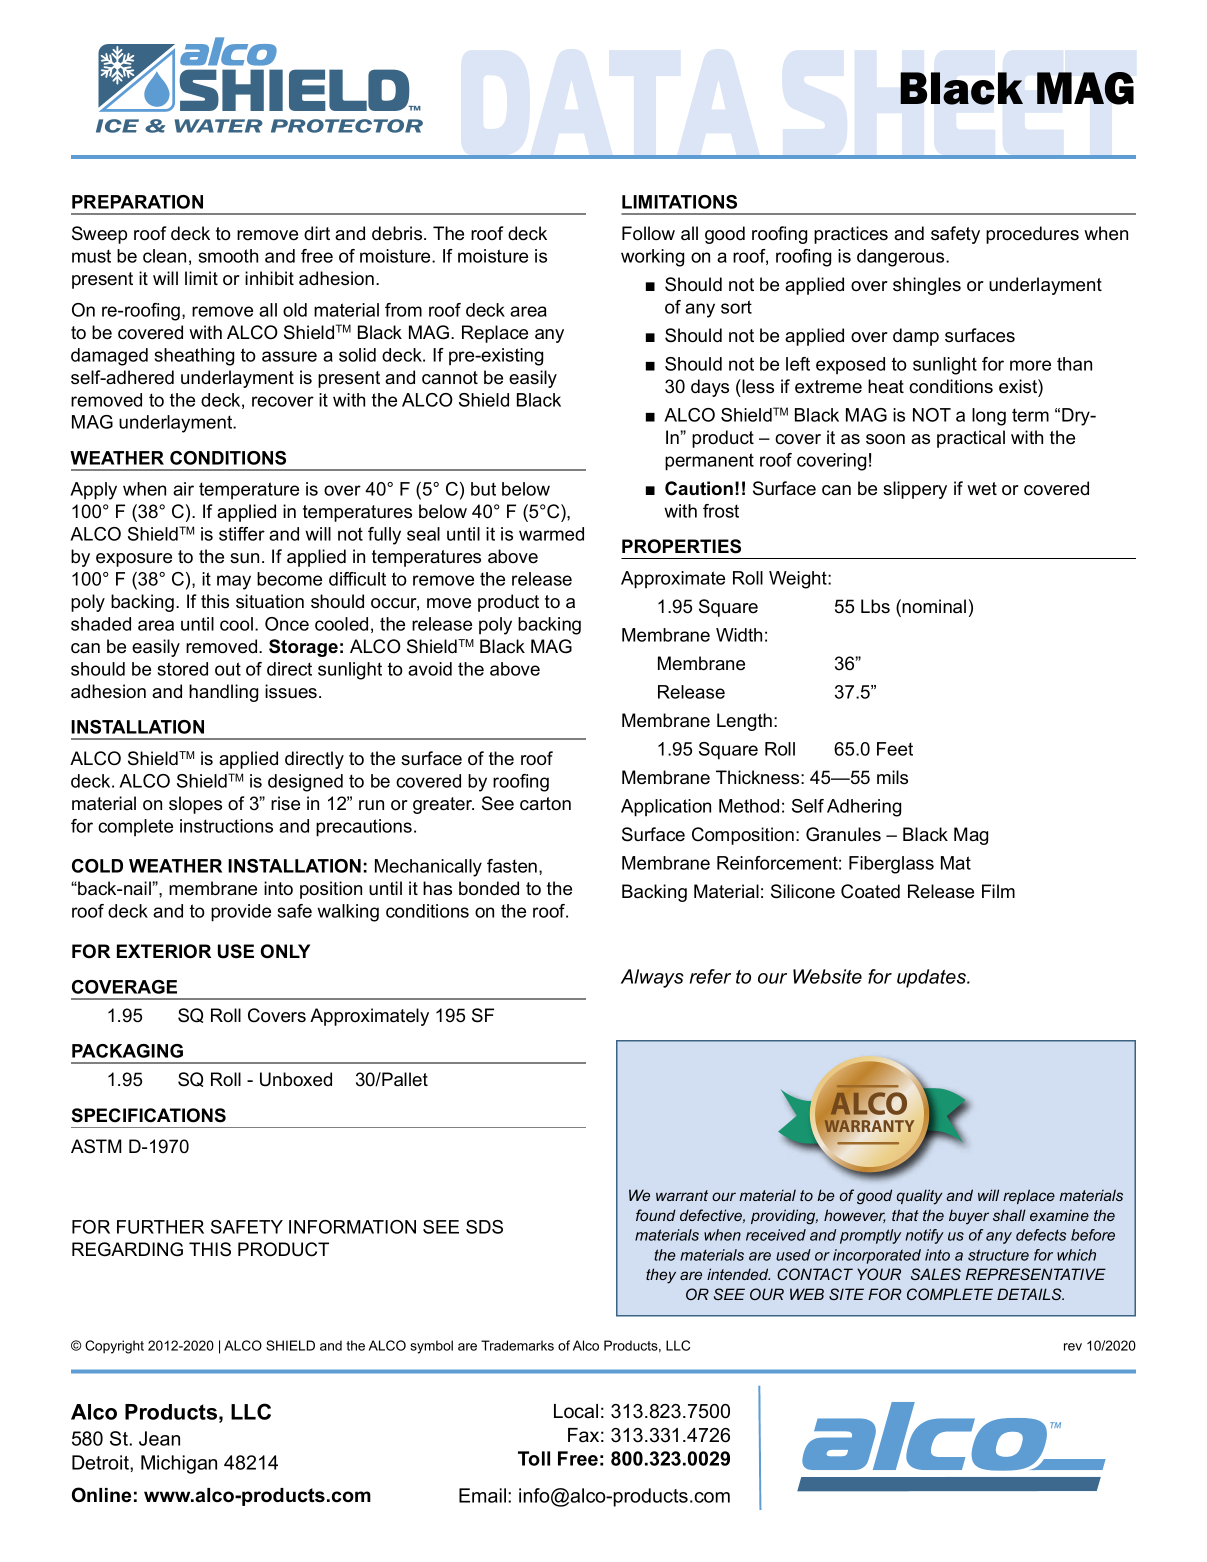 Image resolution: width=1207 pixels, height=1562 pixels. I want to click on found, so click(656, 1215).
